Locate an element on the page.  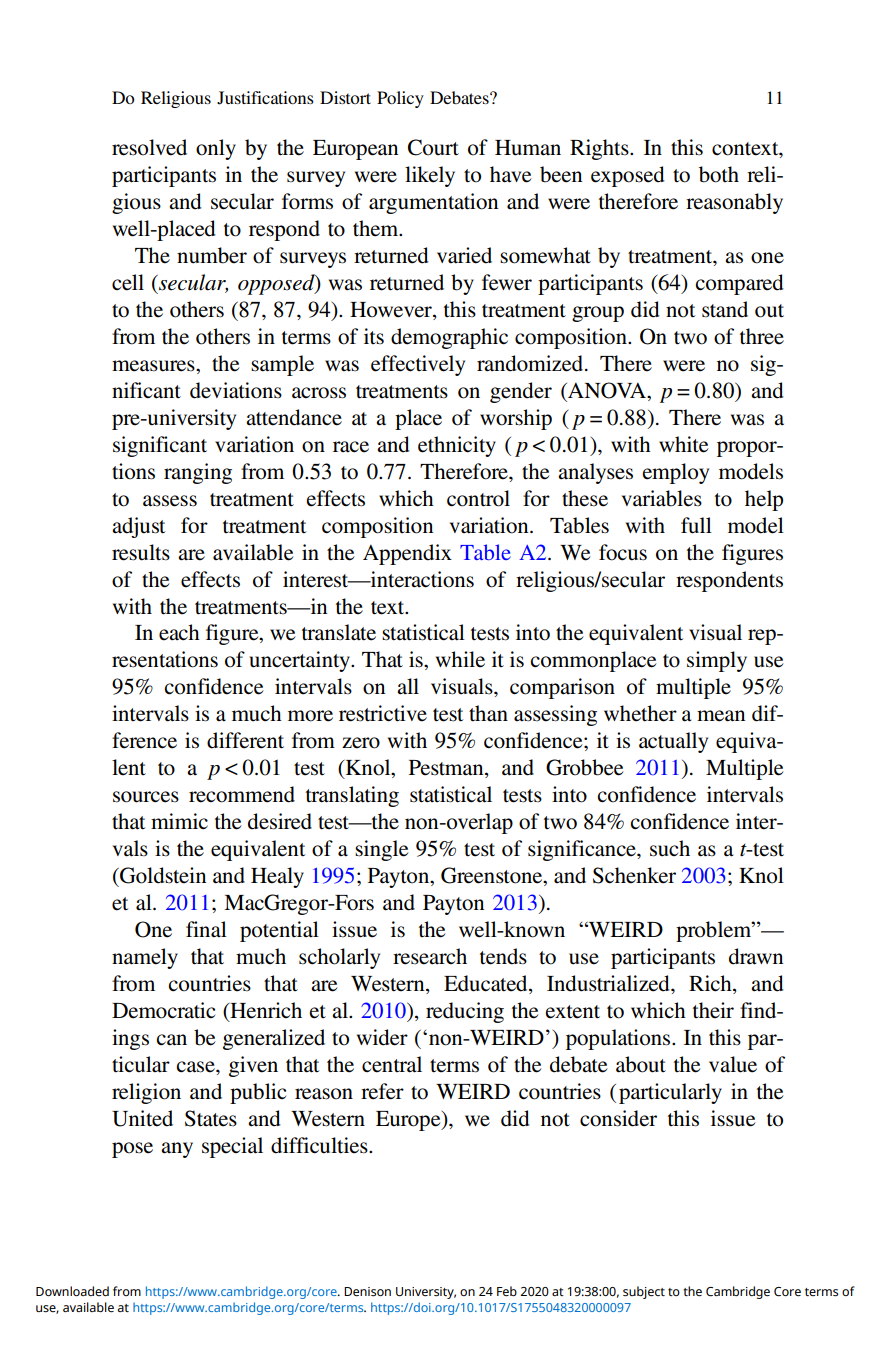
Downloaded is located at coordinates (72, 1291).
